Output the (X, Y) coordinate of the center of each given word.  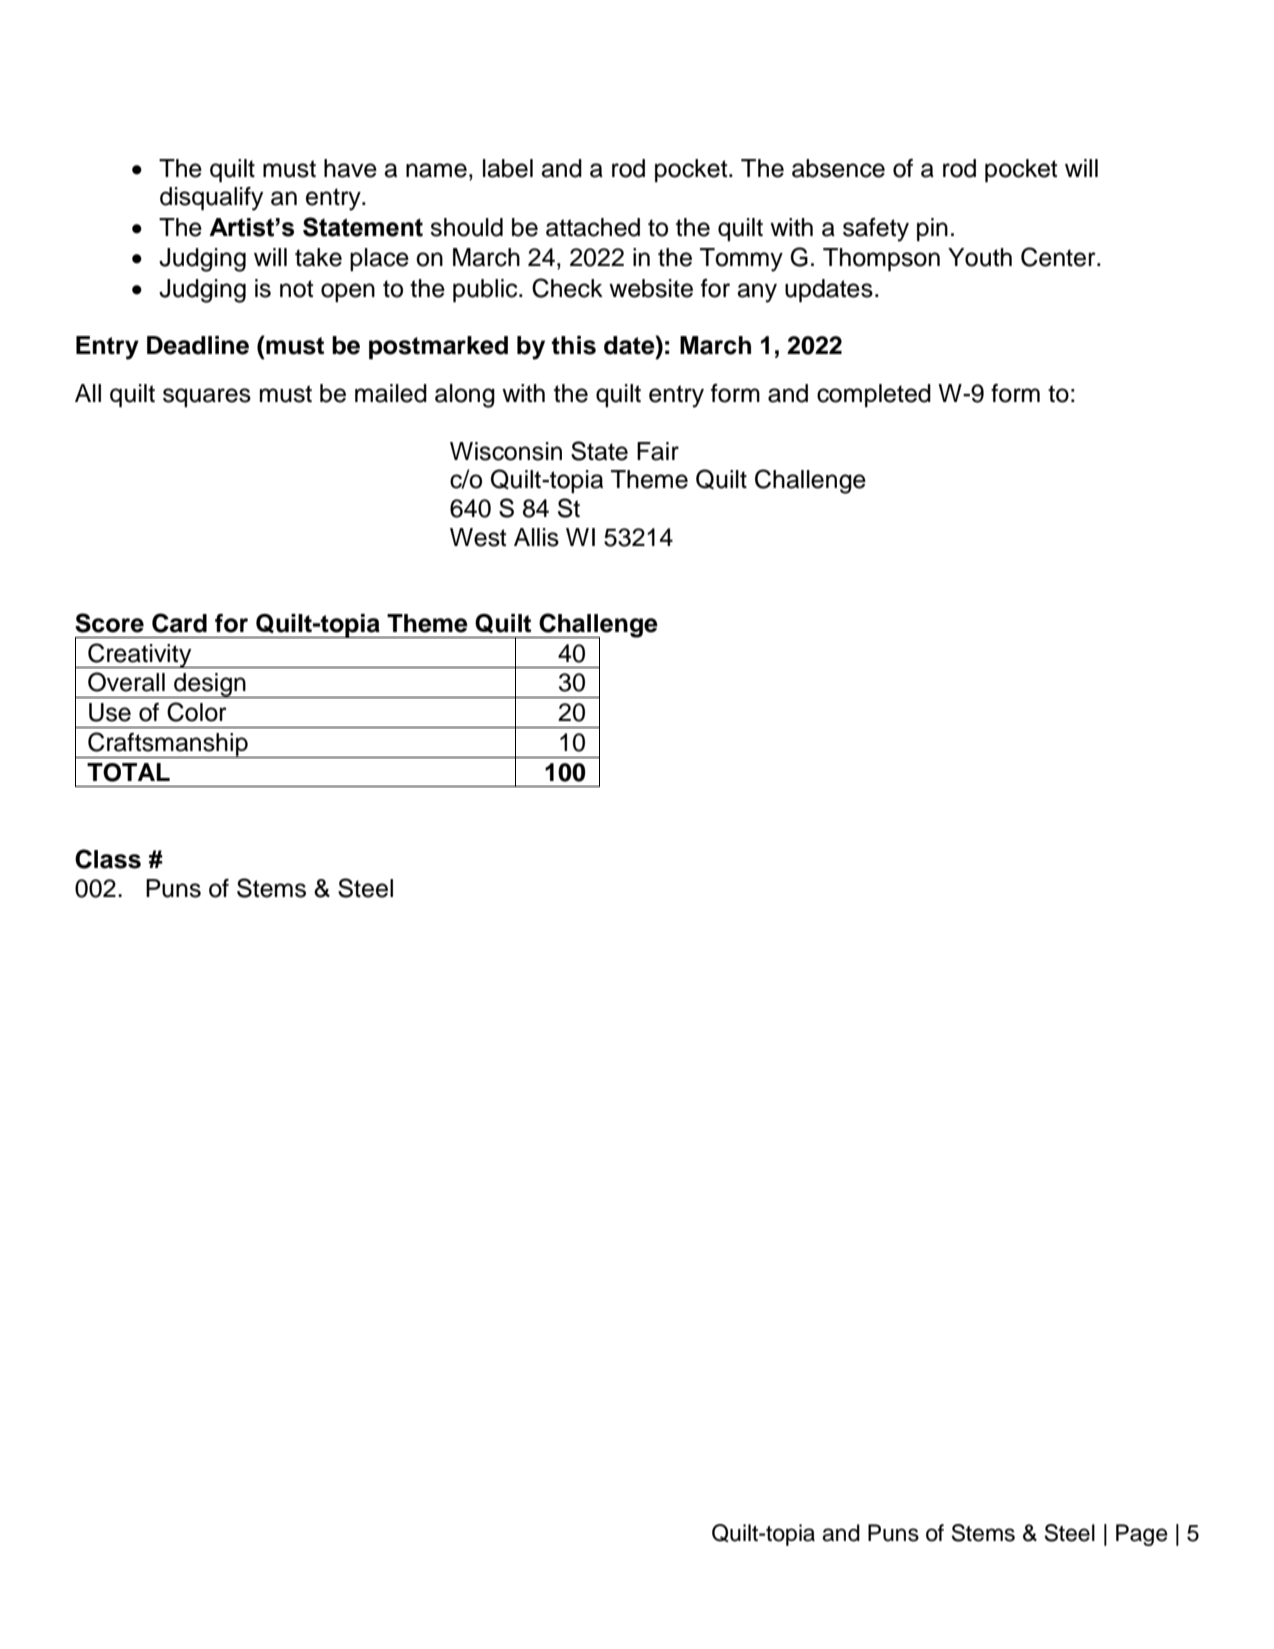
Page (1142, 1535)
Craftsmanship (168, 745)
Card (179, 623)
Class (108, 859)
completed (874, 395)
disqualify (211, 199)
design (210, 685)
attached (593, 227)
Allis (536, 537)
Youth (980, 257)
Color (197, 712)
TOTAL (128, 772)
